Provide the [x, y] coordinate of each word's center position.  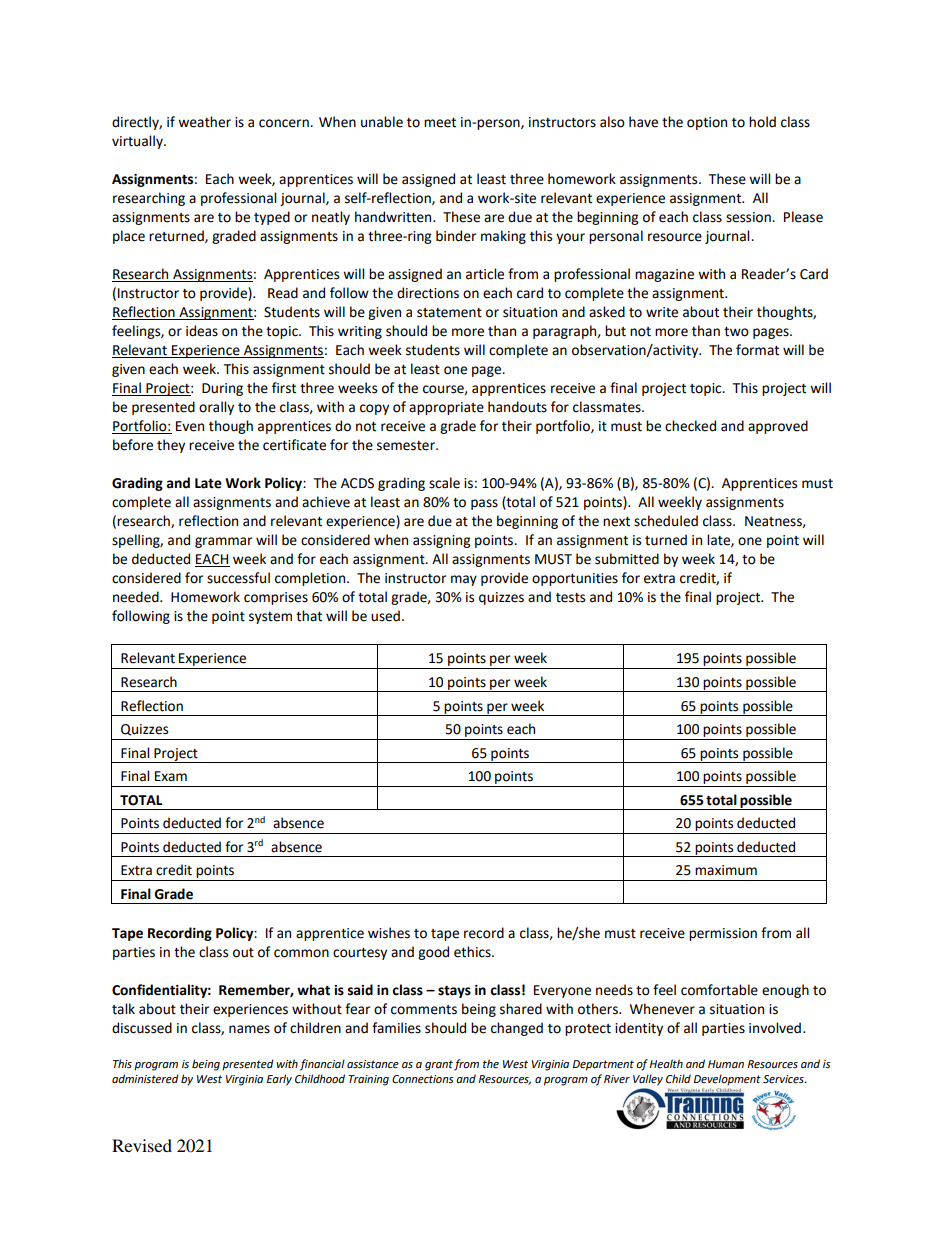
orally [216, 408]
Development [727, 1080]
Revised [142, 1145]
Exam [171, 776]
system [270, 618]
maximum [726, 870]
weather [204, 122]
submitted [627, 559]
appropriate [446, 408]
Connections [423, 1079]
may [464, 580]
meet [440, 123]
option [707, 123]
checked [690, 426]
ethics [473, 952]
